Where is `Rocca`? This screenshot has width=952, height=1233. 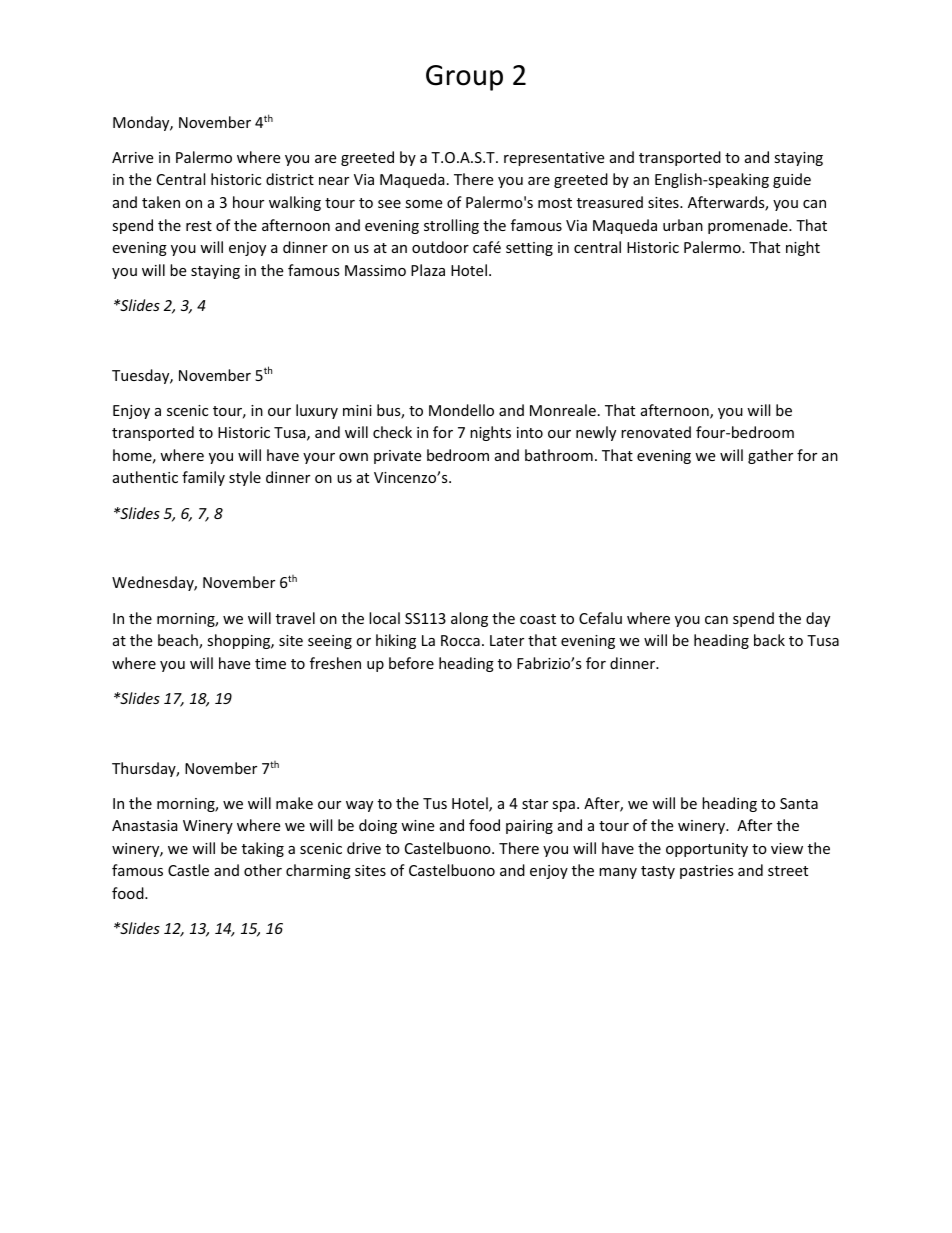 Rocca is located at coordinates (460, 640).
